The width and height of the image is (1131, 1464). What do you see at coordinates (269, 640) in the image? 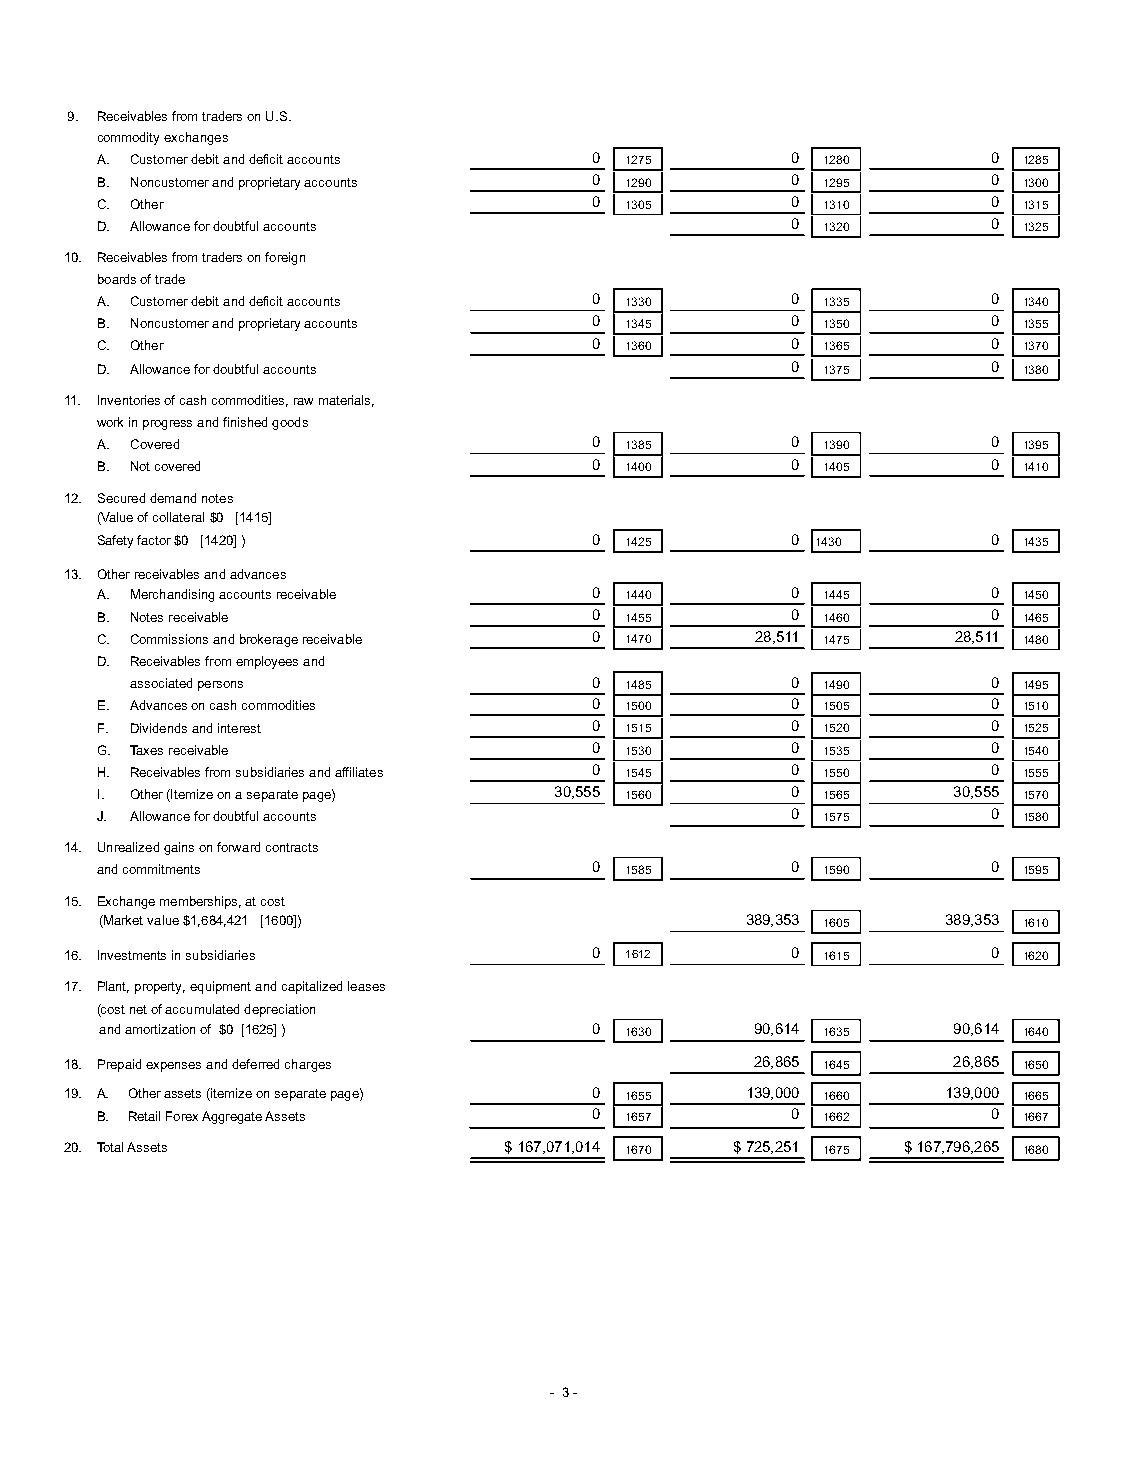
I see `brokerage` at bounding box center [269, 640].
